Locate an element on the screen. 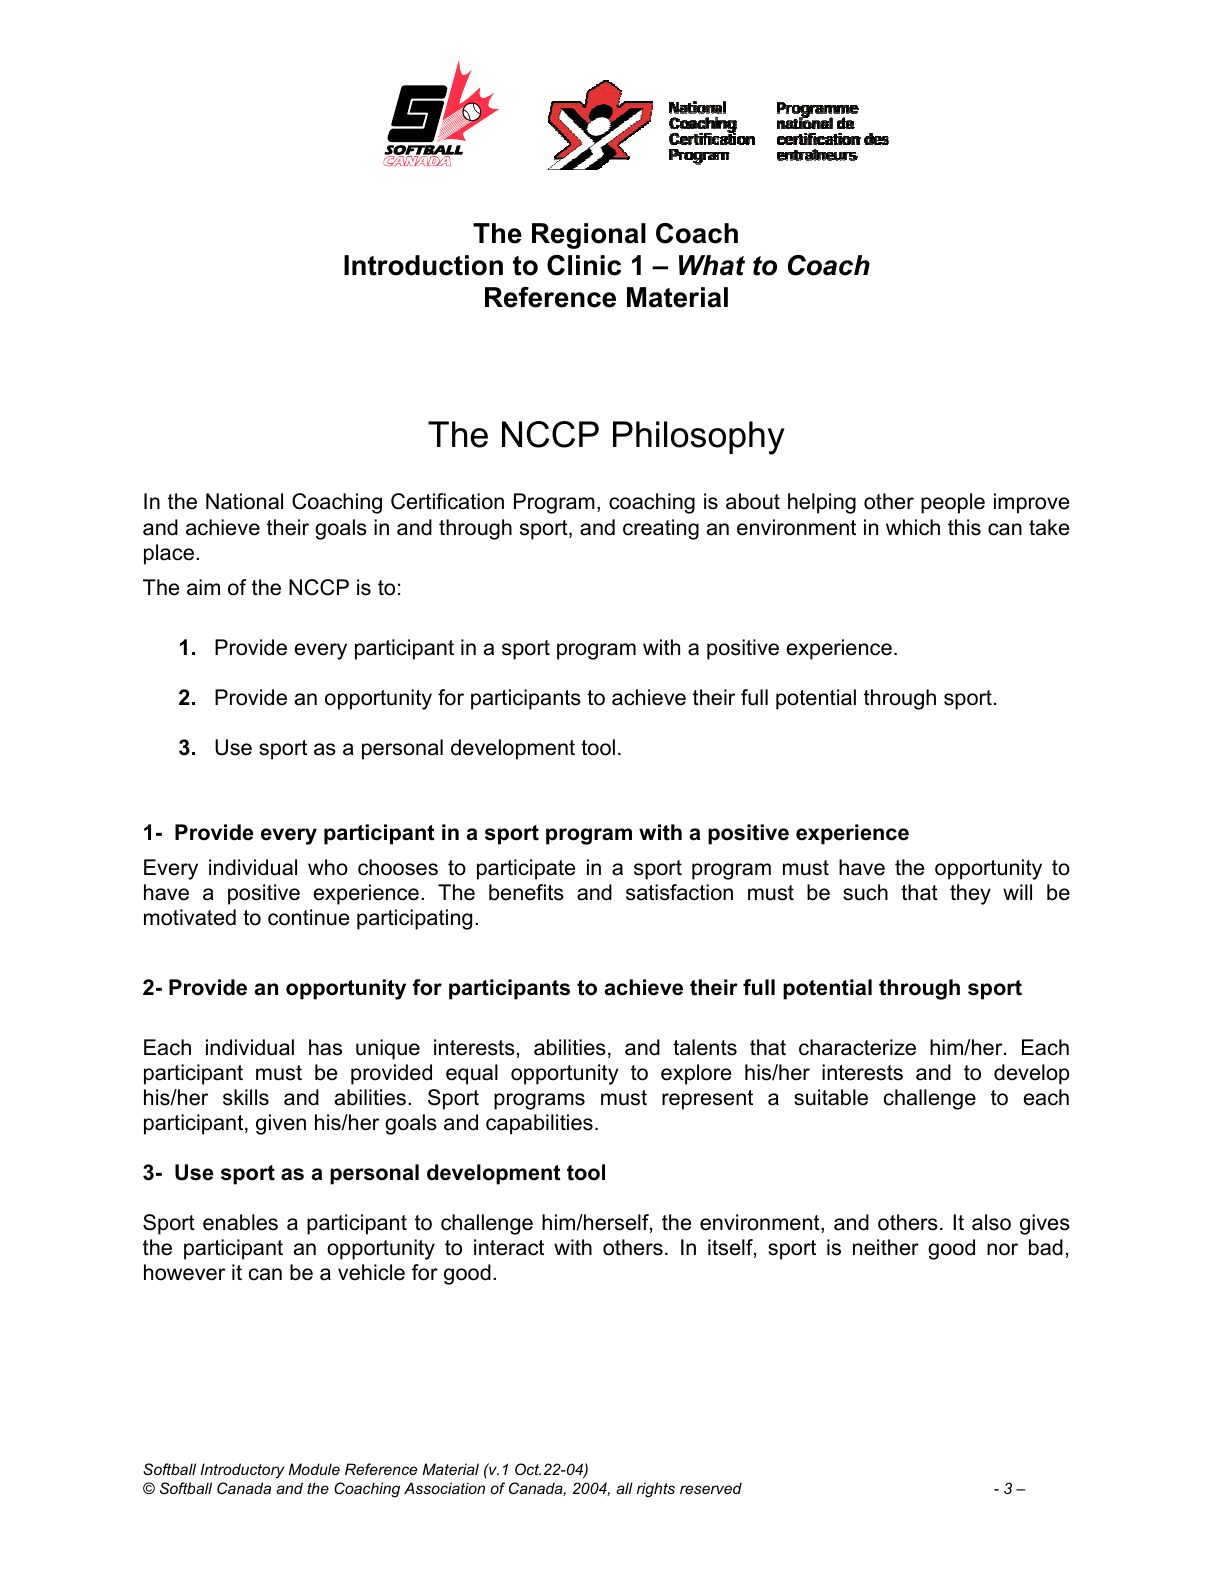 The height and width of the screenshot is (1569, 1213). who is located at coordinates (328, 867).
